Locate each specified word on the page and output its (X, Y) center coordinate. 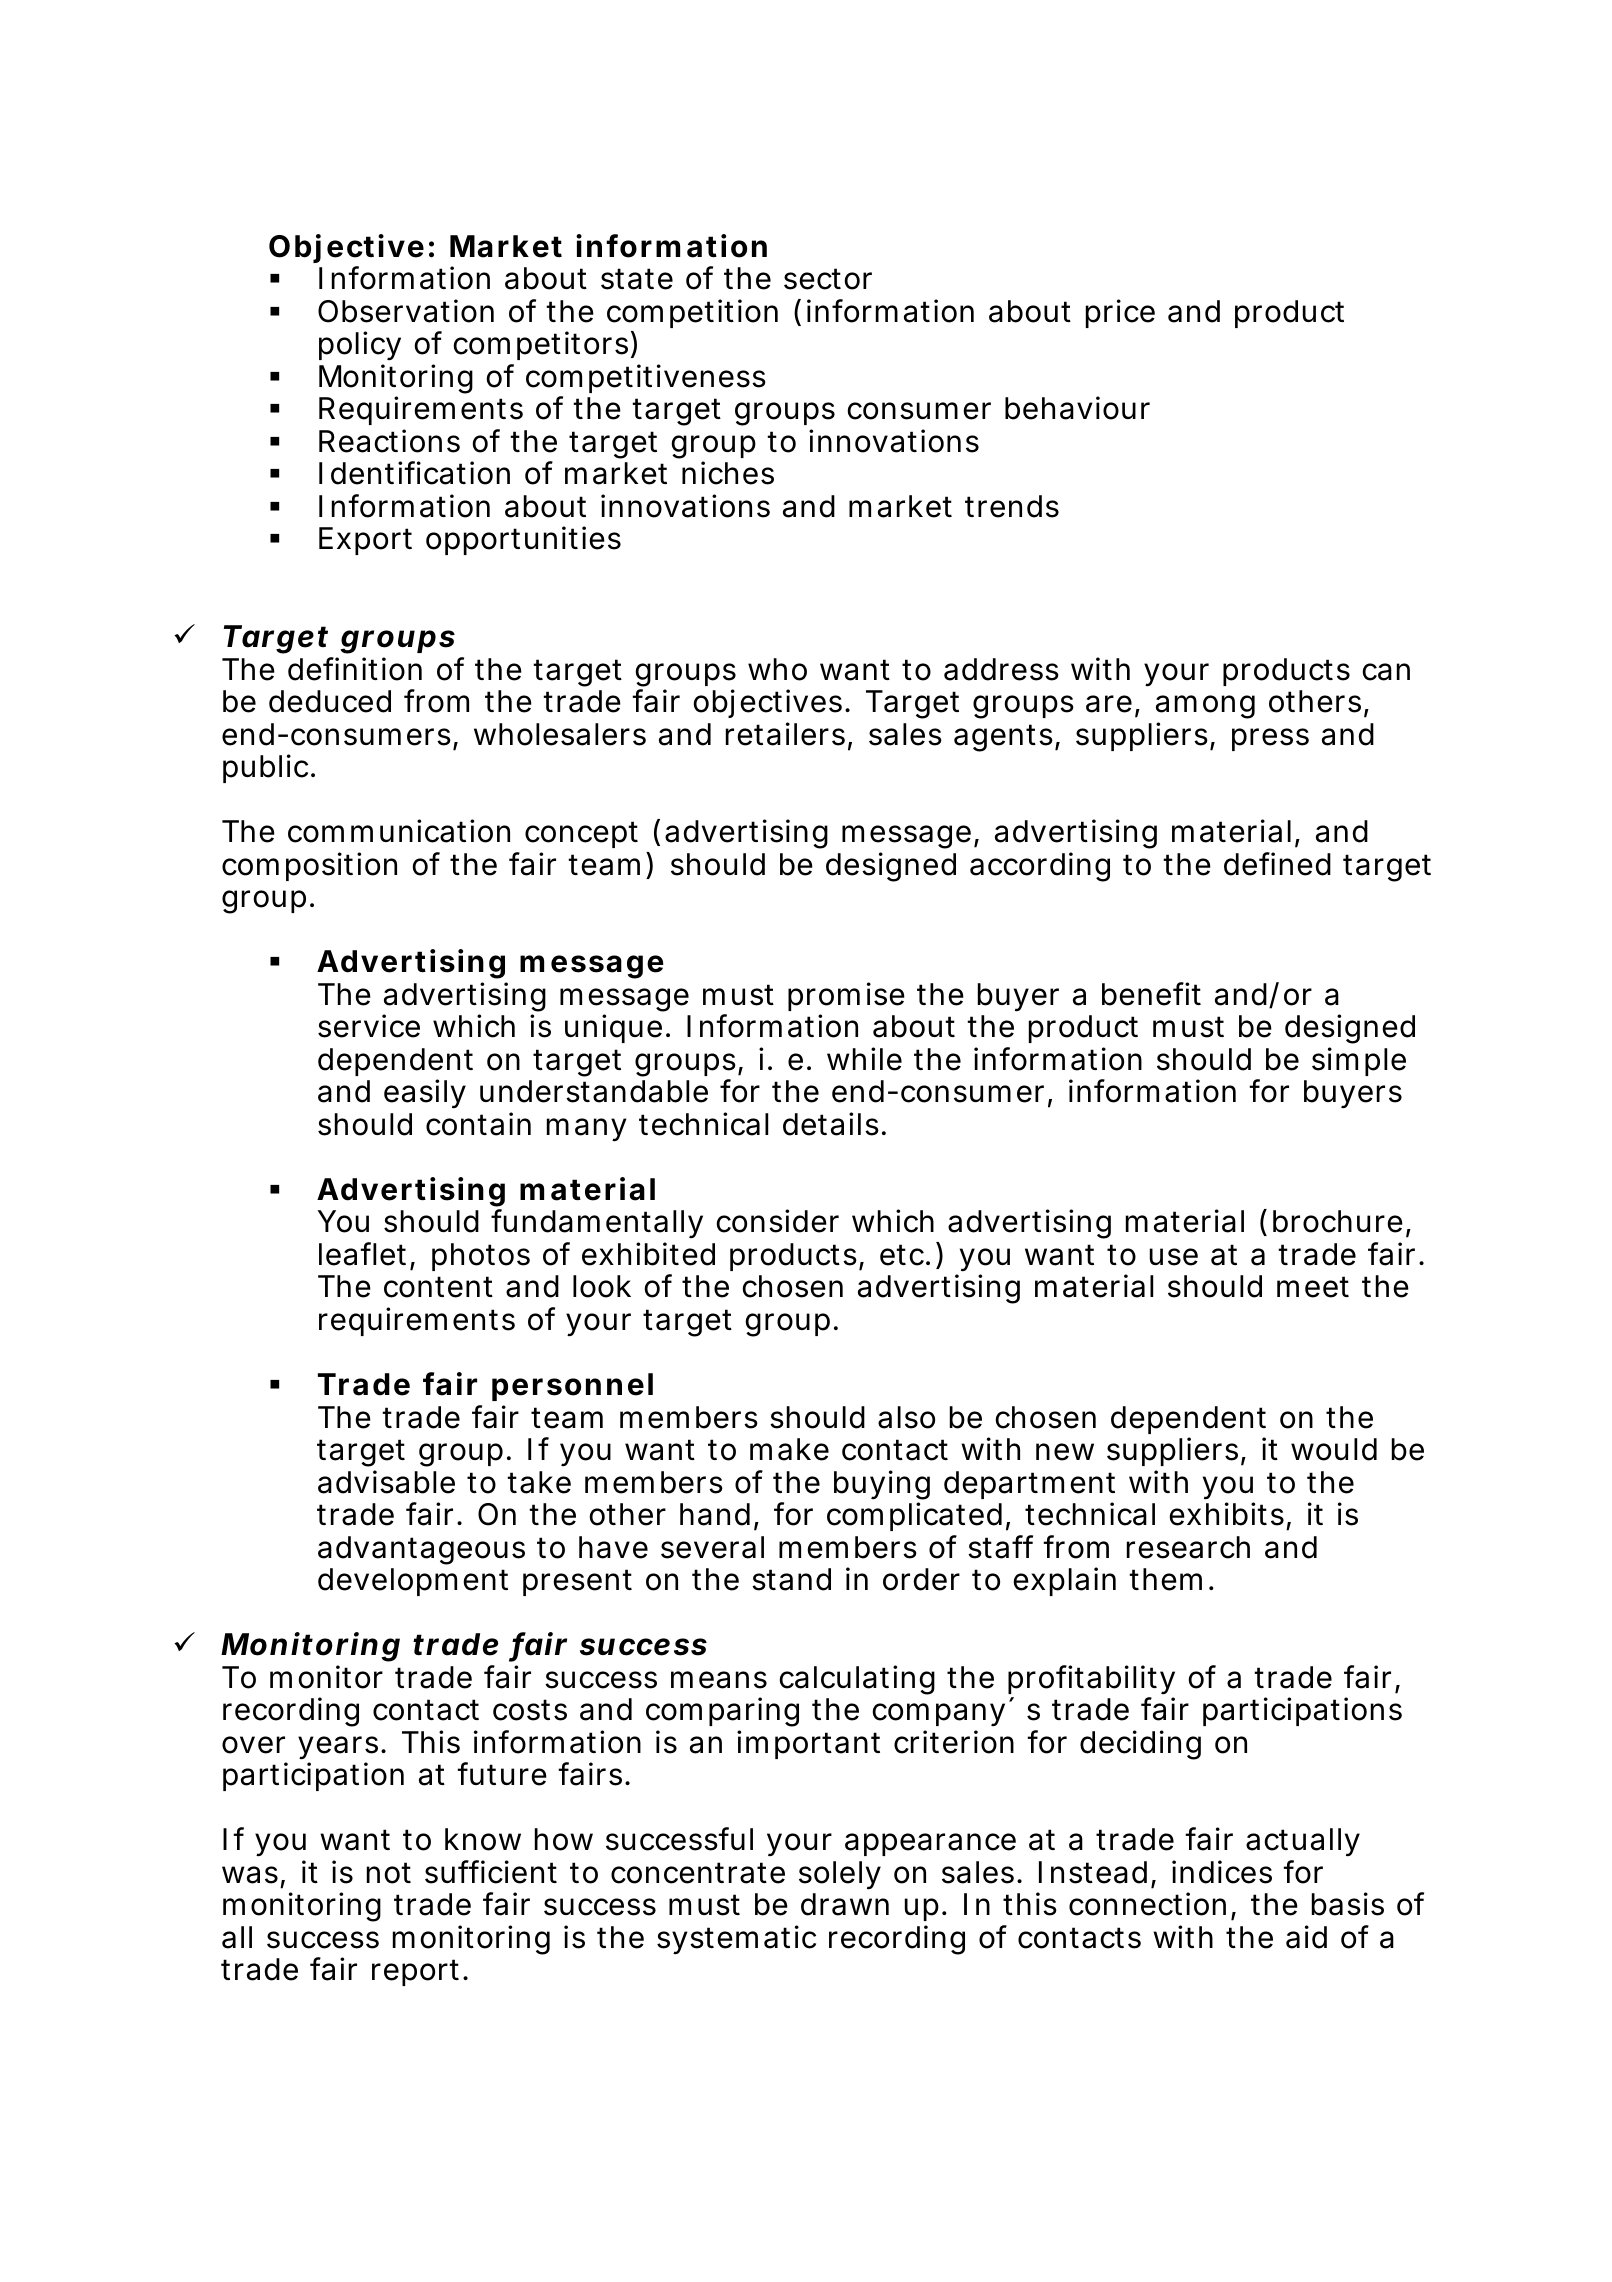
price (1120, 313)
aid (1306, 1937)
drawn (845, 1904)
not (389, 1873)
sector (828, 279)
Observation (406, 311)
